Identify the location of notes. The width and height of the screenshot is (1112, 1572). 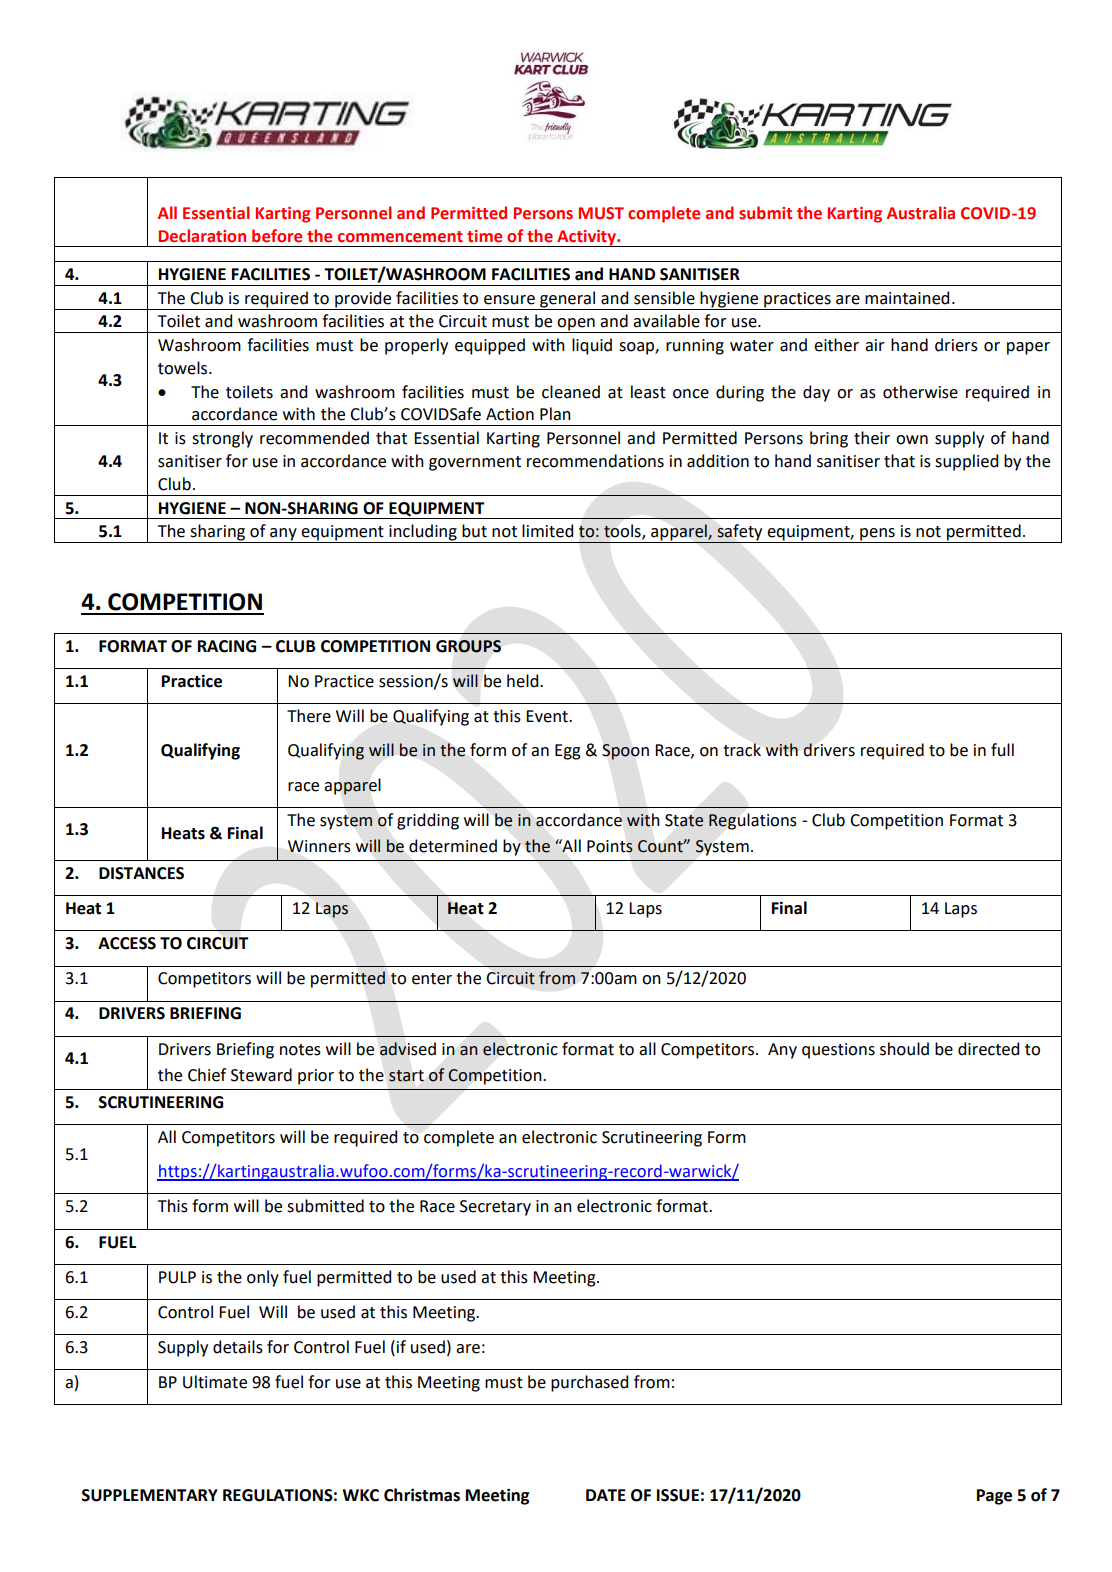
(300, 1050).
